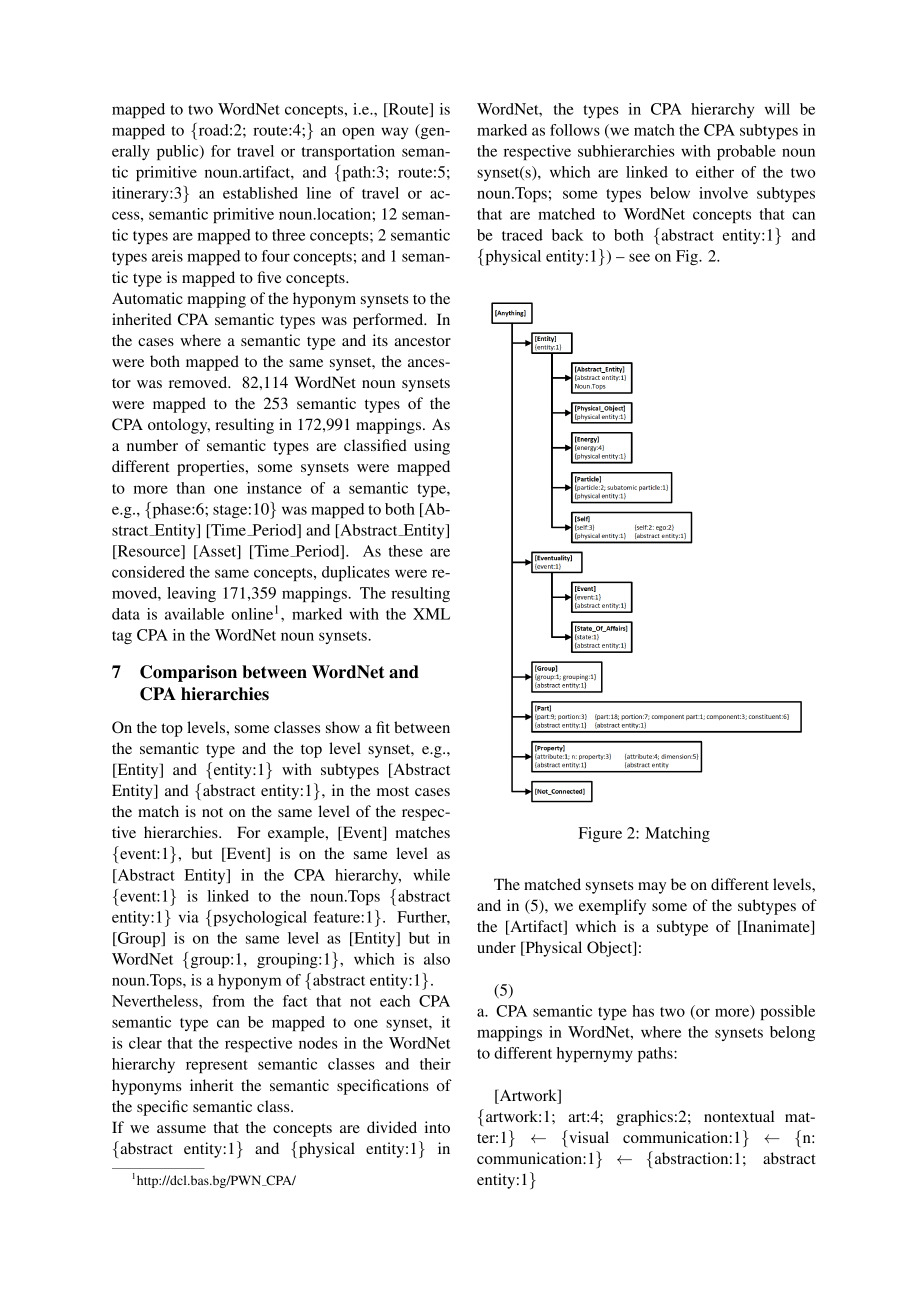  Describe the element at coordinates (437, 1127) in the page. I see `into` at that location.
